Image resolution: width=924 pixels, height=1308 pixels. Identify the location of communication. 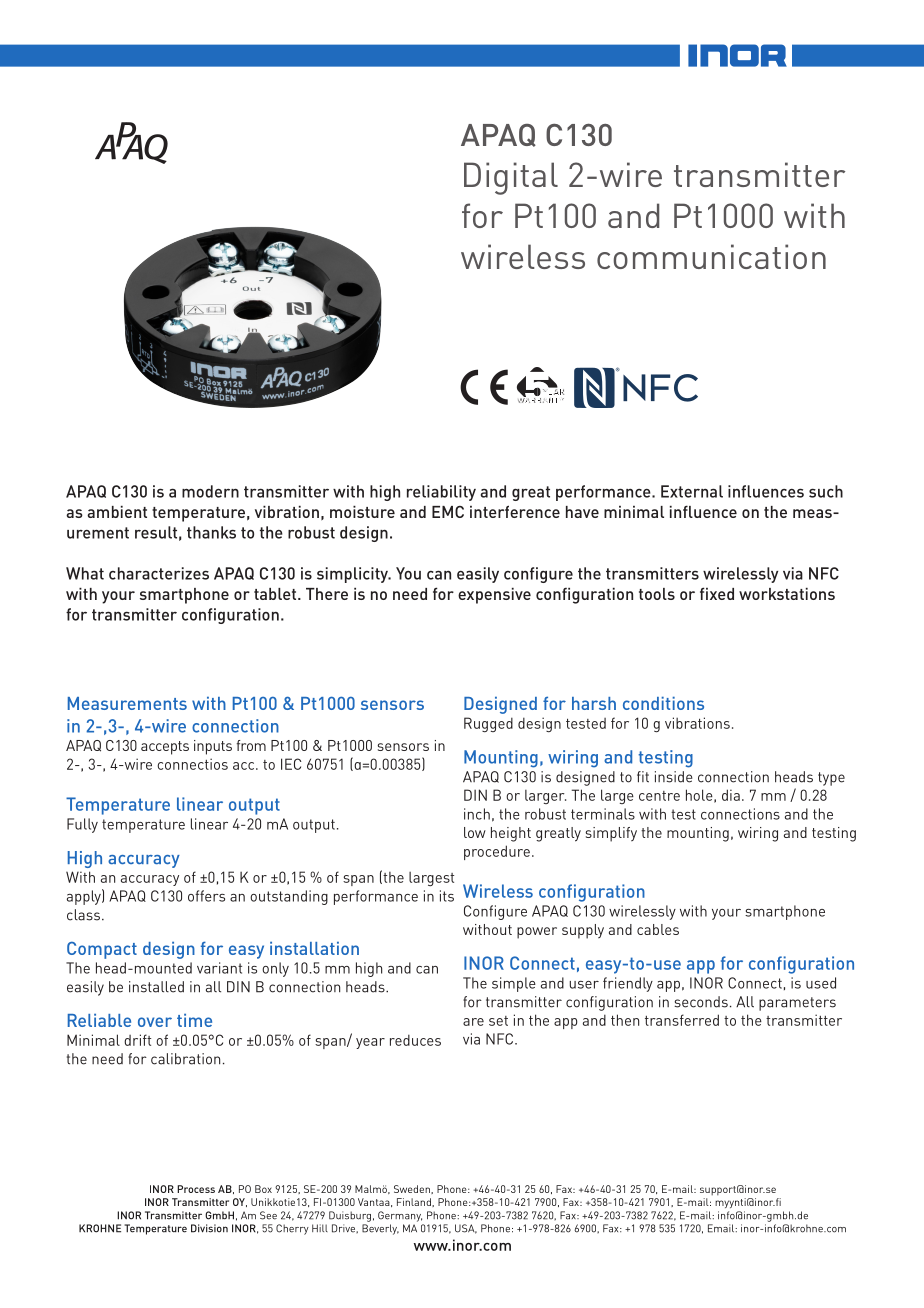
(711, 256).
